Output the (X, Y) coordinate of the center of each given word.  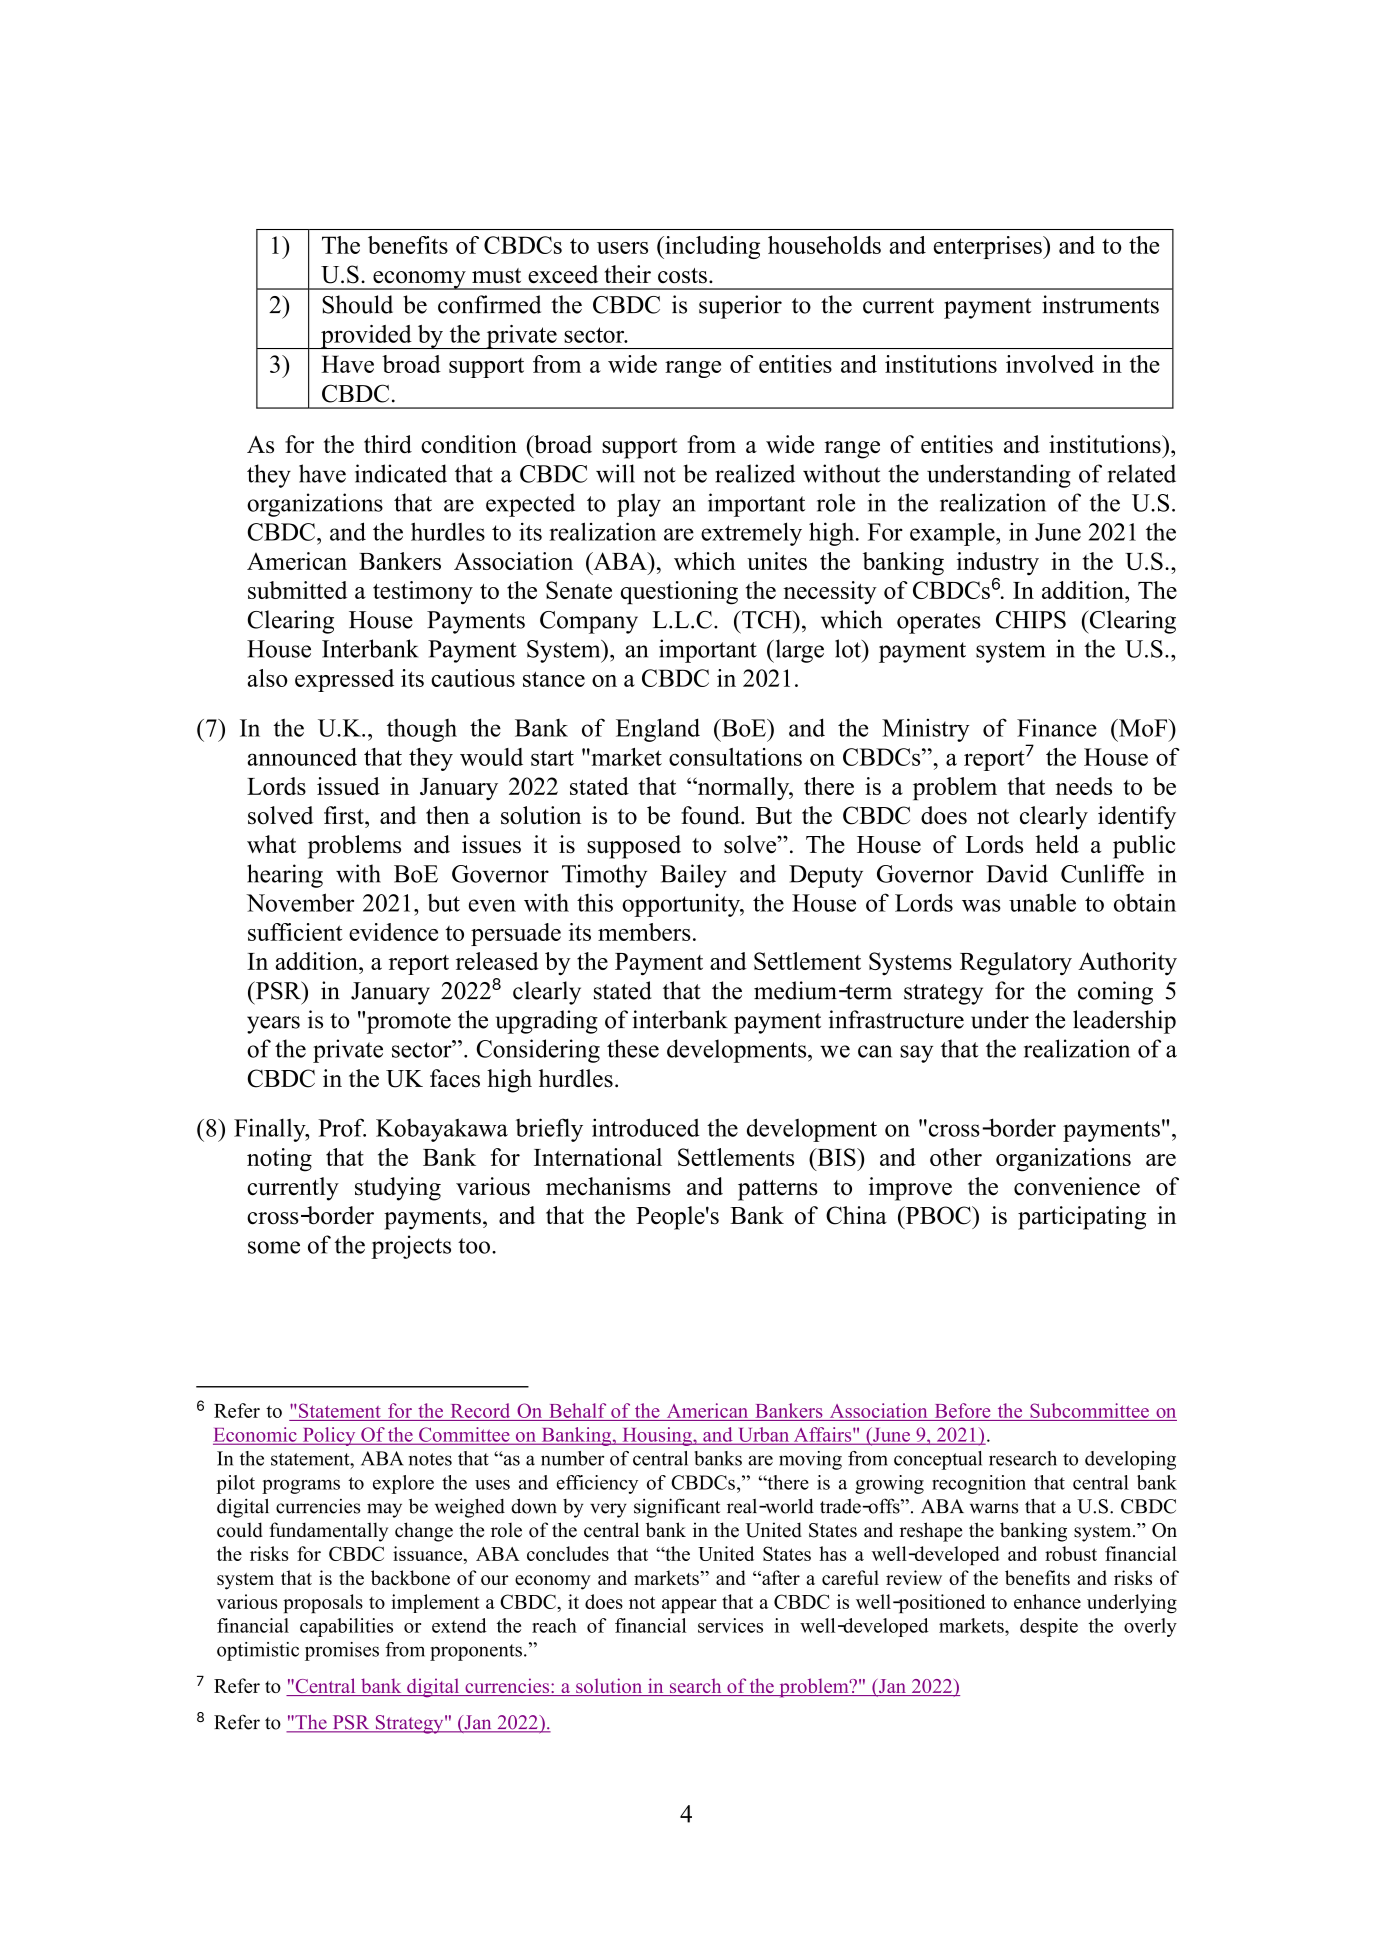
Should (357, 304)
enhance (1047, 1601)
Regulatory (1016, 964)
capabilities (346, 1627)
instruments (1100, 304)
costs (682, 276)
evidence (393, 932)
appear (689, 1606)
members (644, 932)
